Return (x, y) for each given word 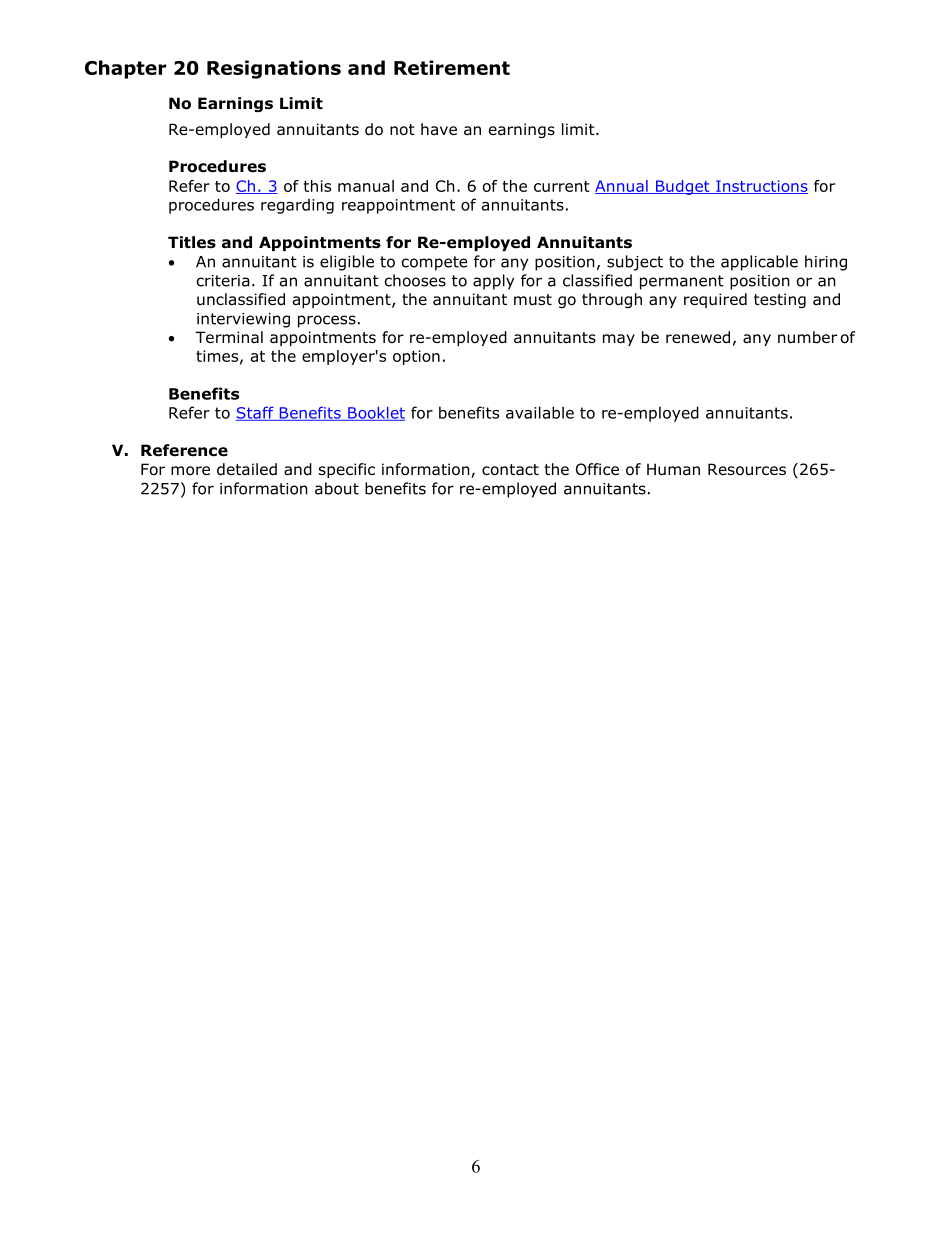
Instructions (761, 187)
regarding (297, 206)
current (562, 186)
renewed (698, 337)
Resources (747, 469)
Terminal (229, 337)
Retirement (452, 67)
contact (510, 470)
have (439, 129)
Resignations (274, 69)
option (416, 357)
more (190, 471)
